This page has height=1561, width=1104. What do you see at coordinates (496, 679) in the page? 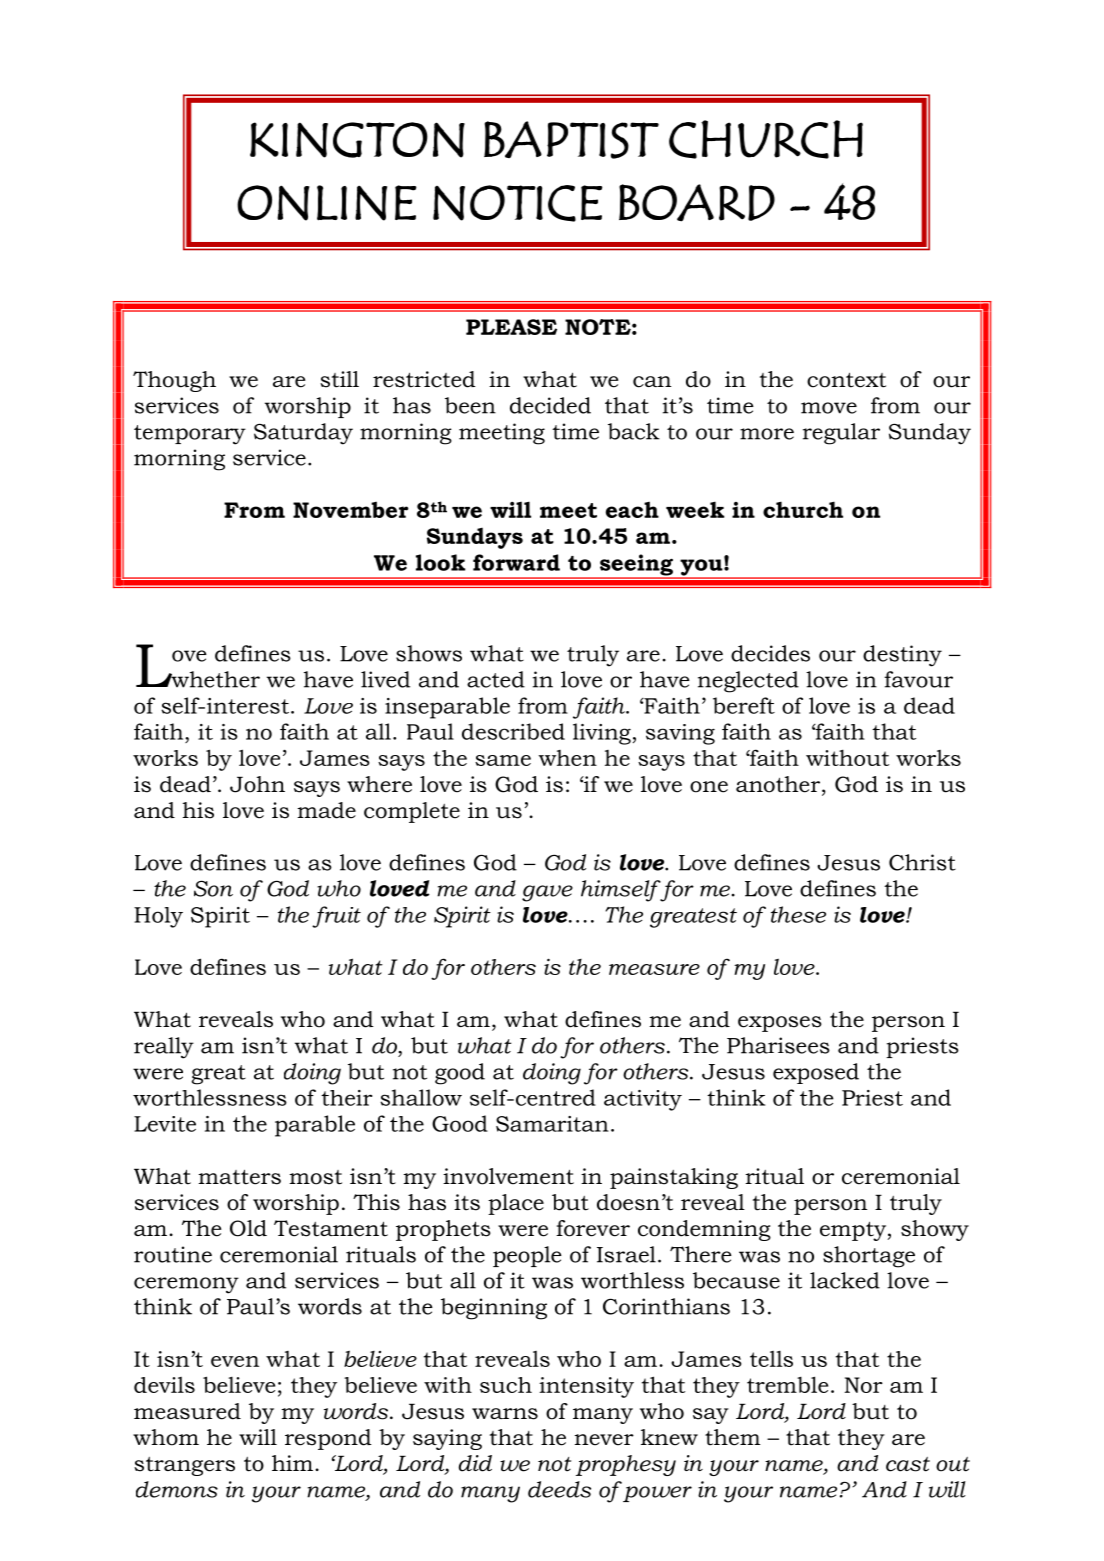
I see `acted` at bounding box center [496, 679].
